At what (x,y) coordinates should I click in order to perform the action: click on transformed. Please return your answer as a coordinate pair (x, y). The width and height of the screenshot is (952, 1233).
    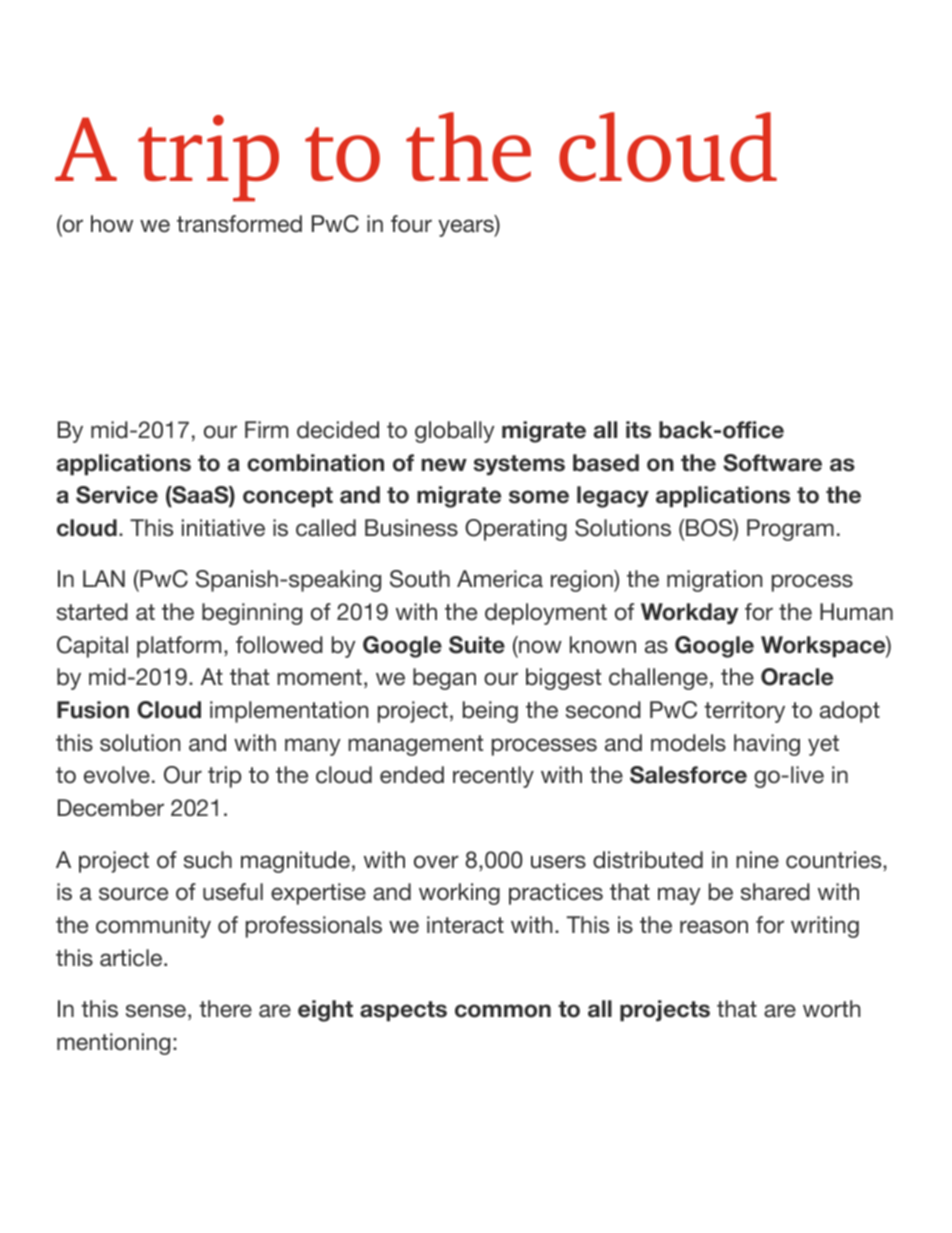
    Looking at the image, I should click on (239, 224).
